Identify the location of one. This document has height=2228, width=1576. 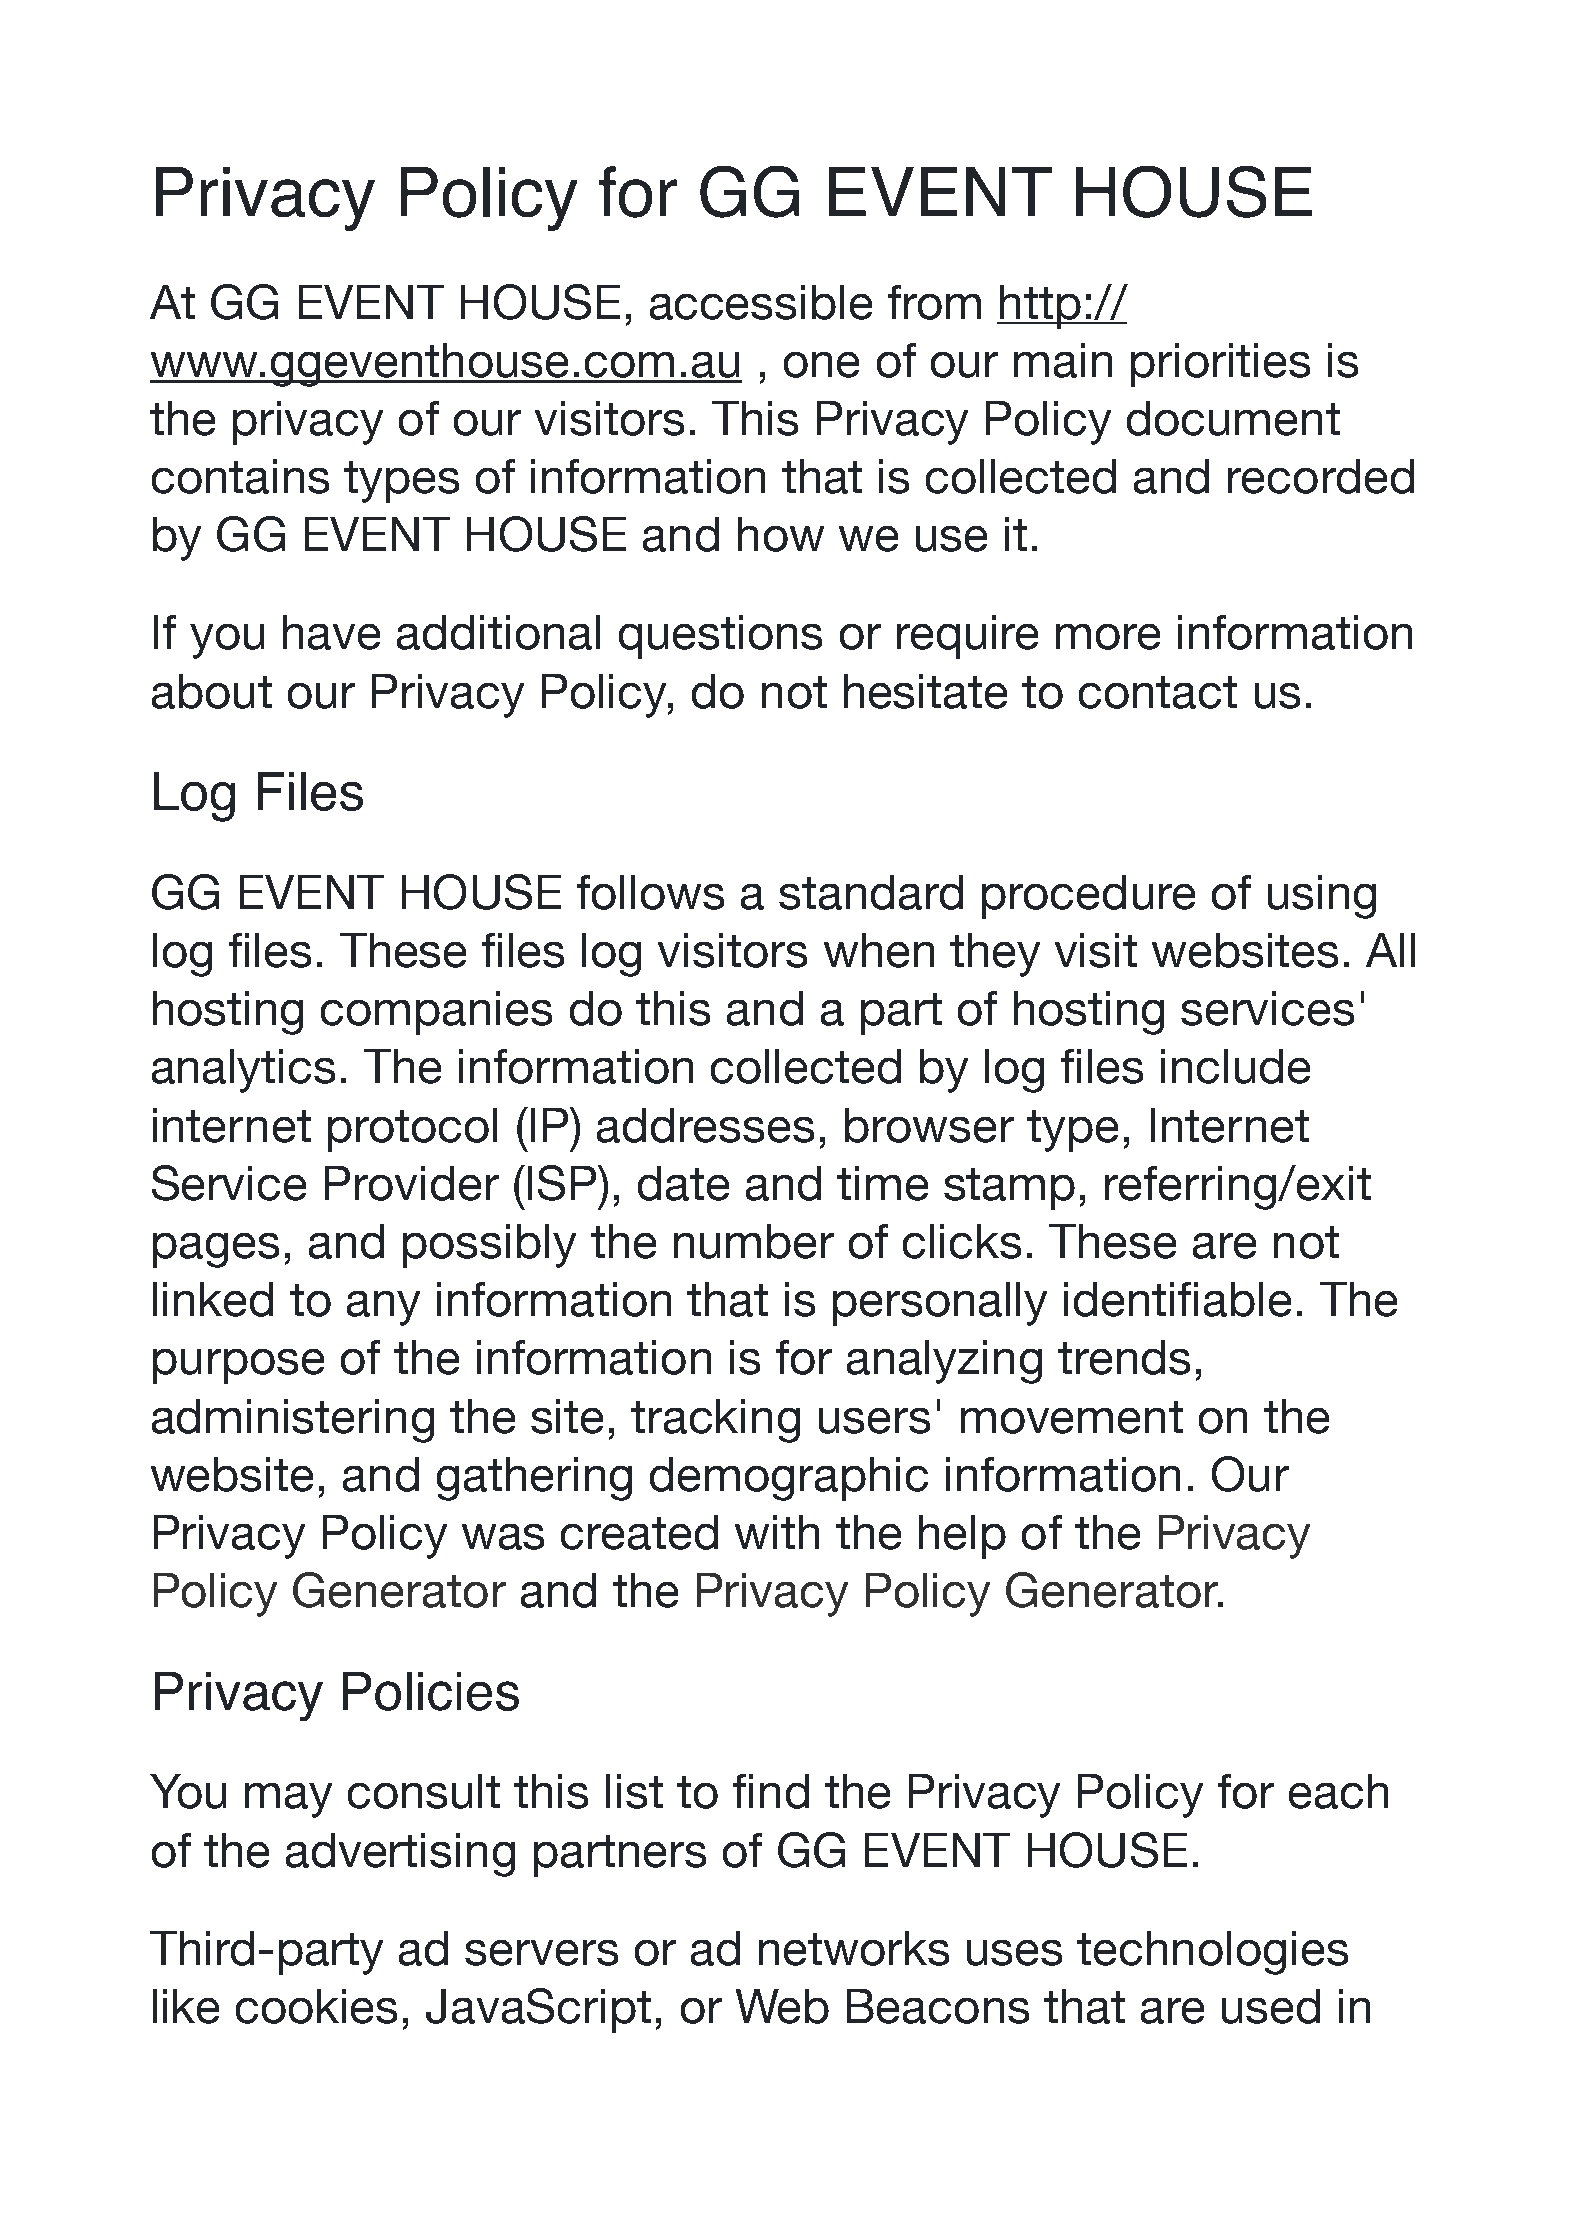
(821, 365).
